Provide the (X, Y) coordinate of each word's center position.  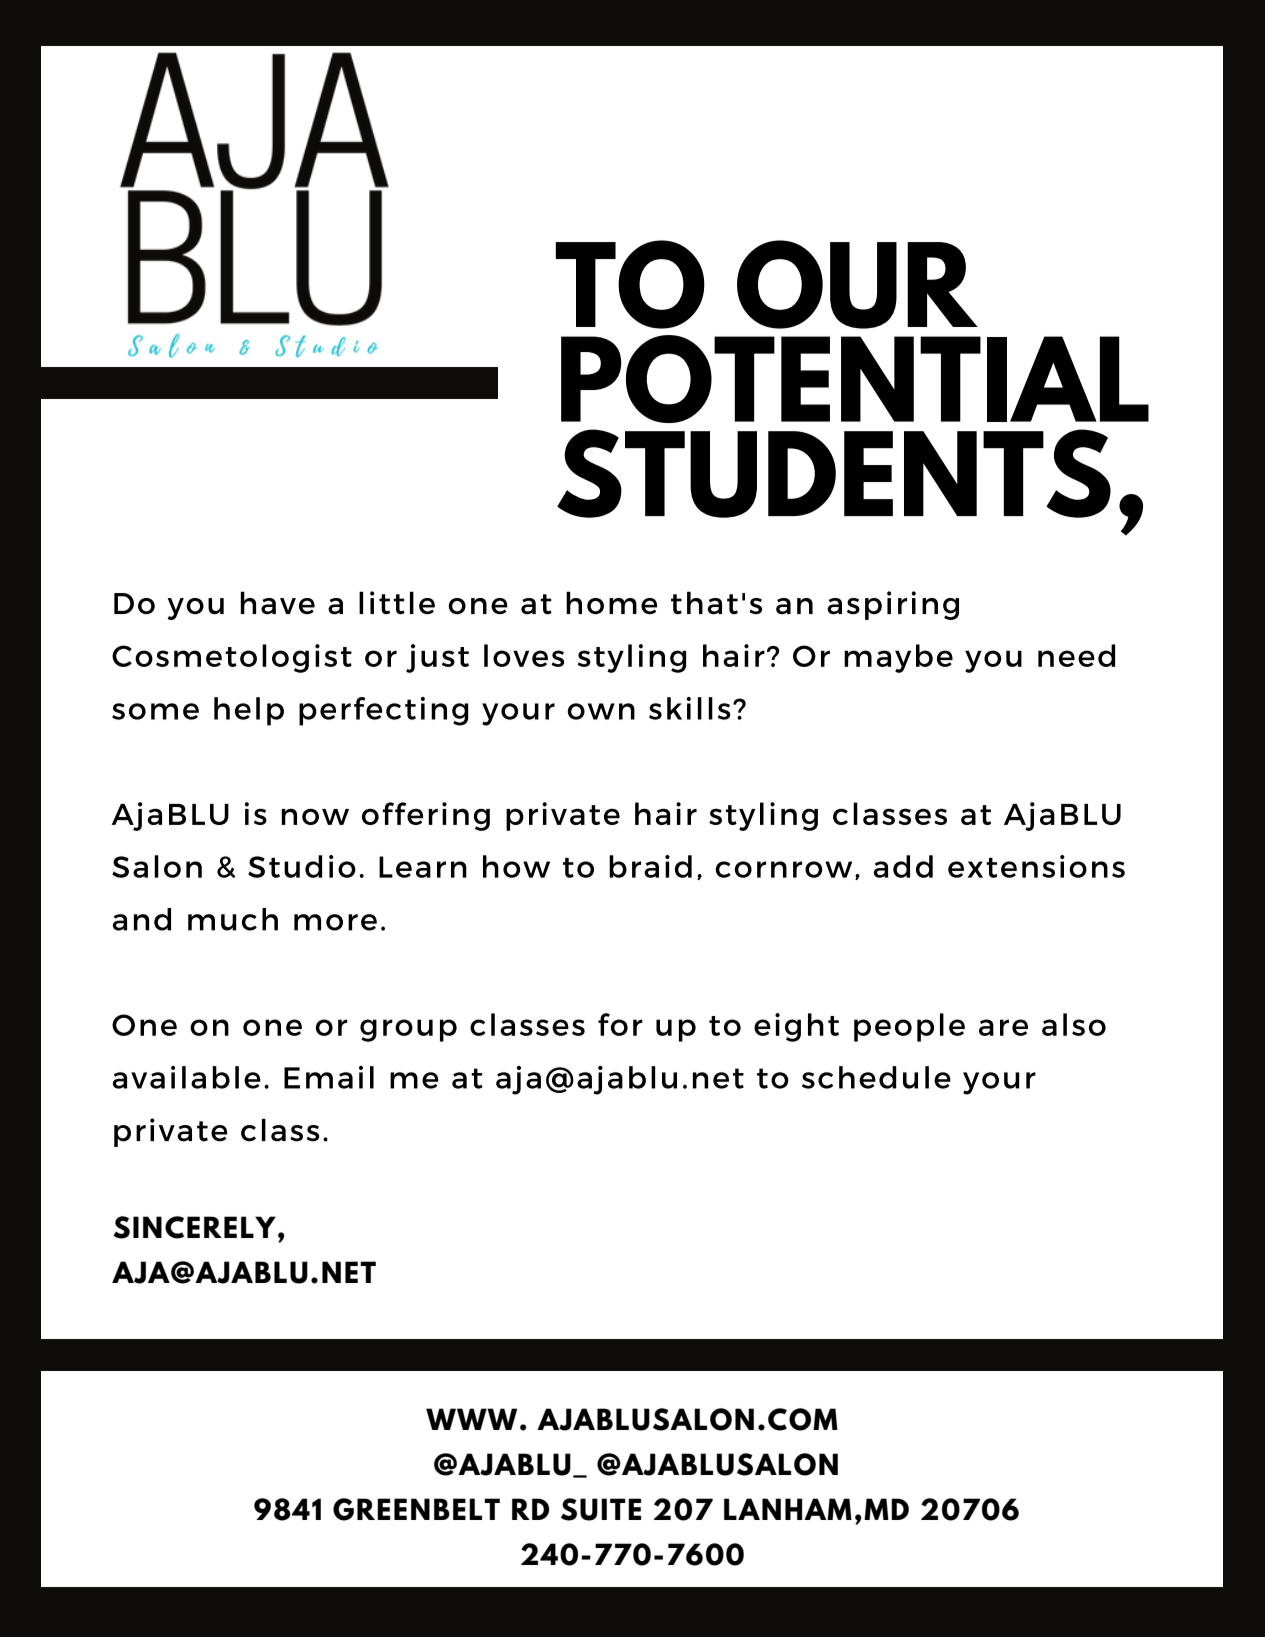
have (278, 603)
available (187, 1077)
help (249, 711)
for (620, 1024)
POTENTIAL (855, 379)
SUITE (601, 1509)
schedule (876, 1077)
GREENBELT (416, 1509)
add (903, 866)
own (601, 711)
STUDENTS (834, 473)
